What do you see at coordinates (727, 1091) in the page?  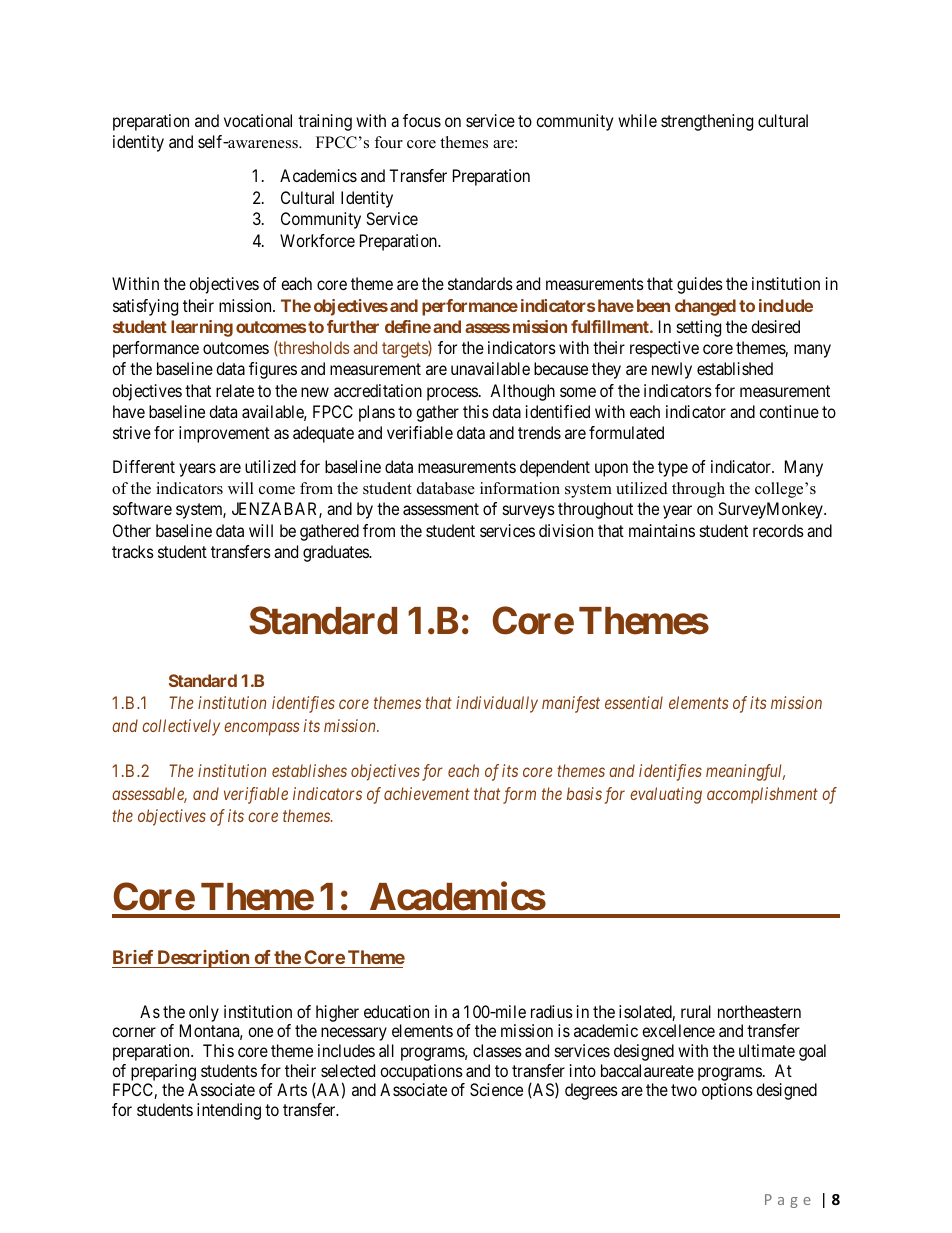 I see `options` at bounding box center [727, 1091].
